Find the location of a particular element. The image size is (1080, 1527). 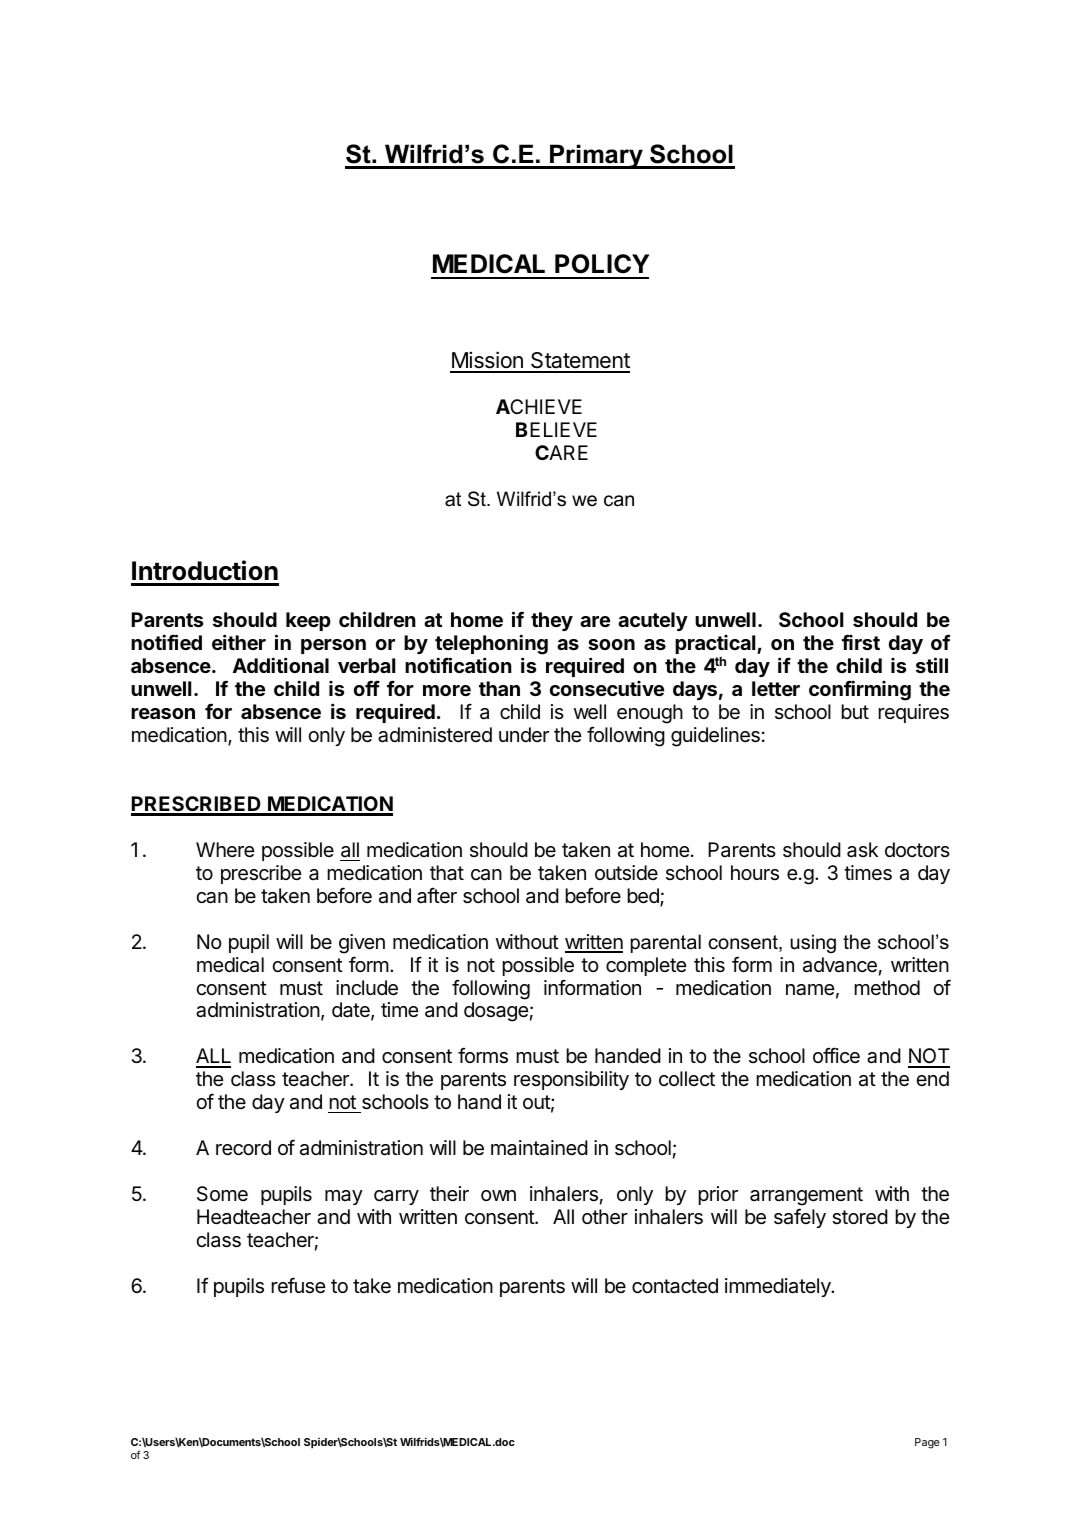

BELIEVE is located at coordinates (556, 429).
